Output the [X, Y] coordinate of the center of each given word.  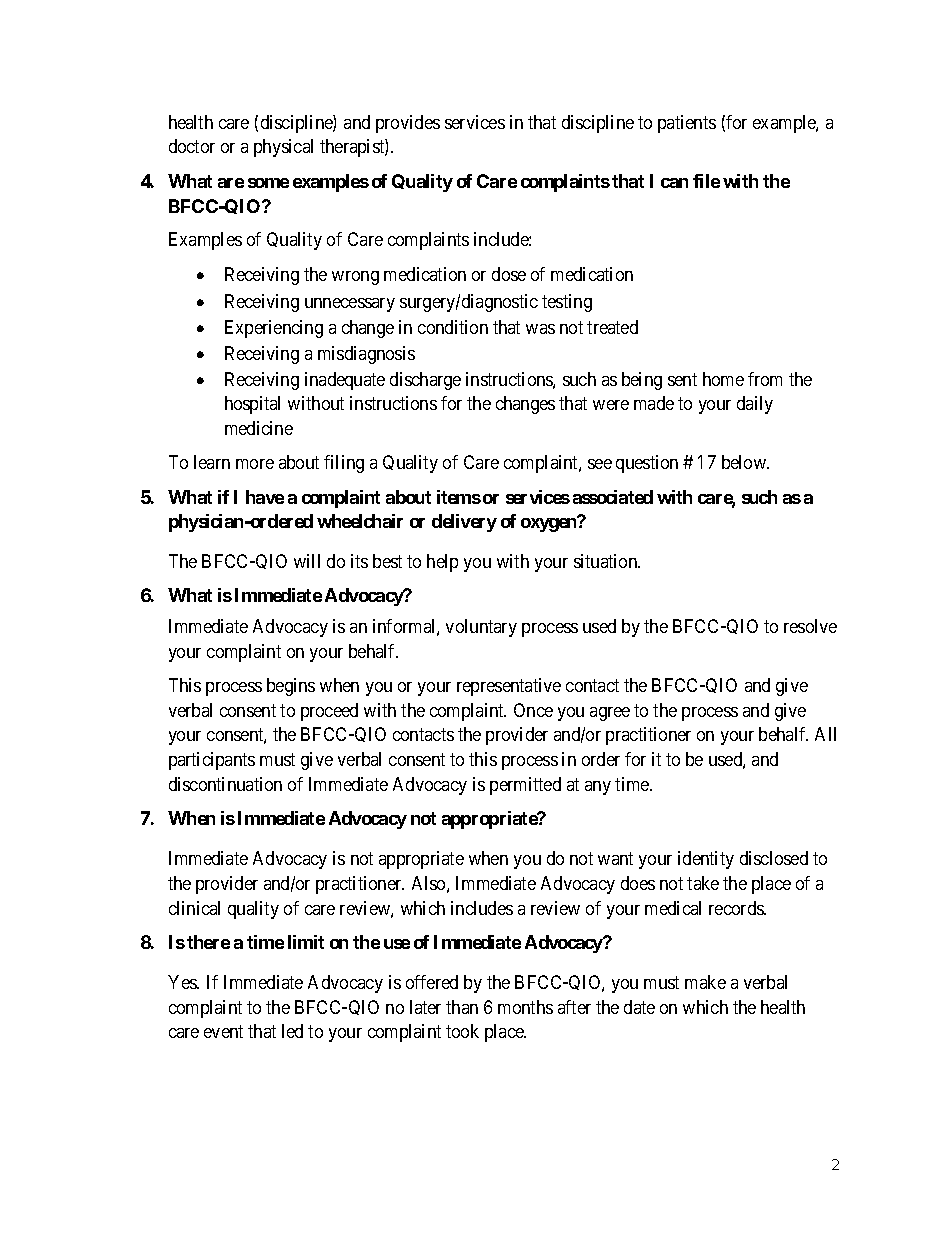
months [525, 1007]
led [292, 1031]
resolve [810, 626]
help [442, 563]
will [307, 561]
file [706, 181]
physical [283, 148]
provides [408, 124]
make [705, 982]
